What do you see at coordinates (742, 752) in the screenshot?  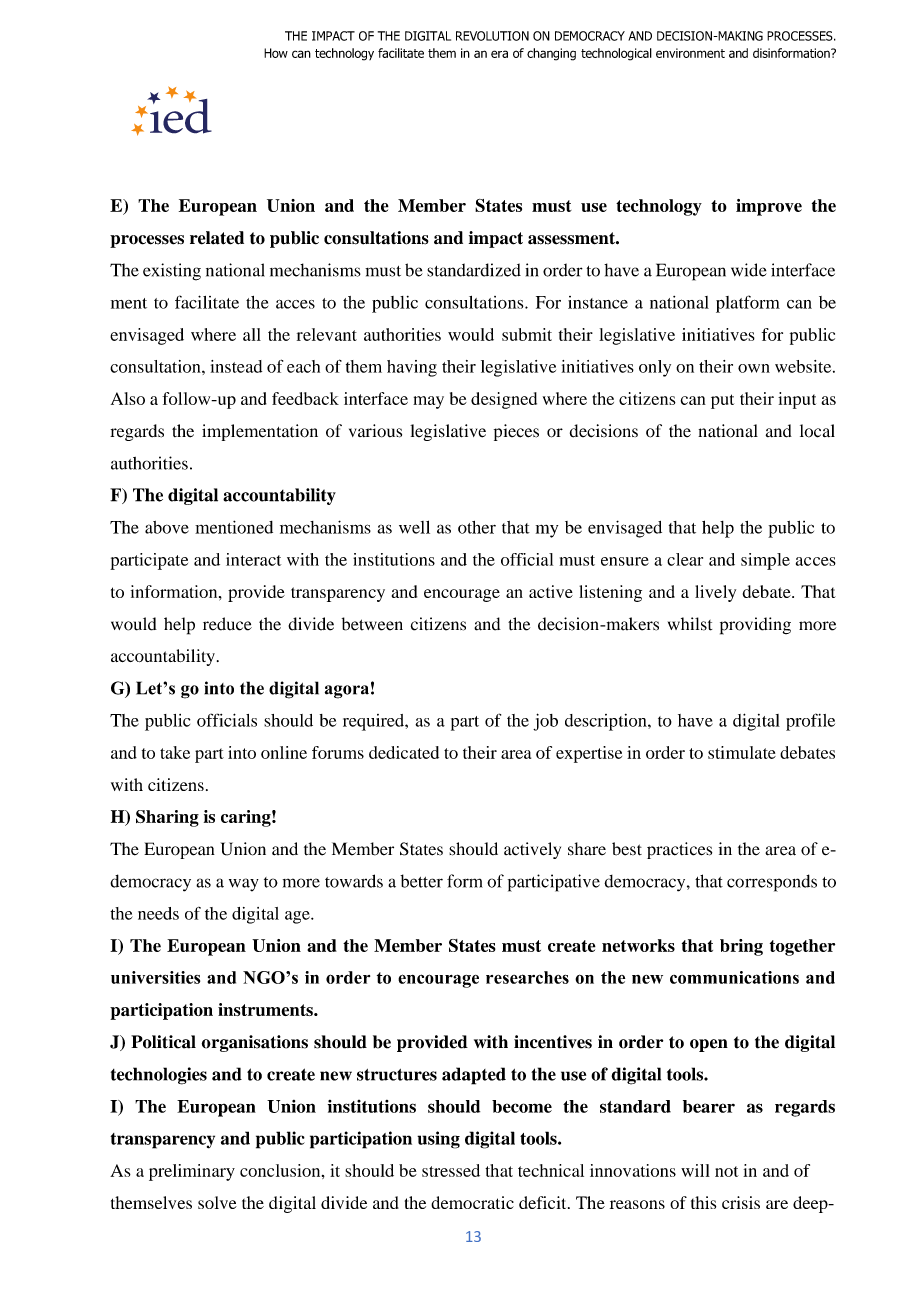 I see `stimulate` at bounding box center [742, 752].
